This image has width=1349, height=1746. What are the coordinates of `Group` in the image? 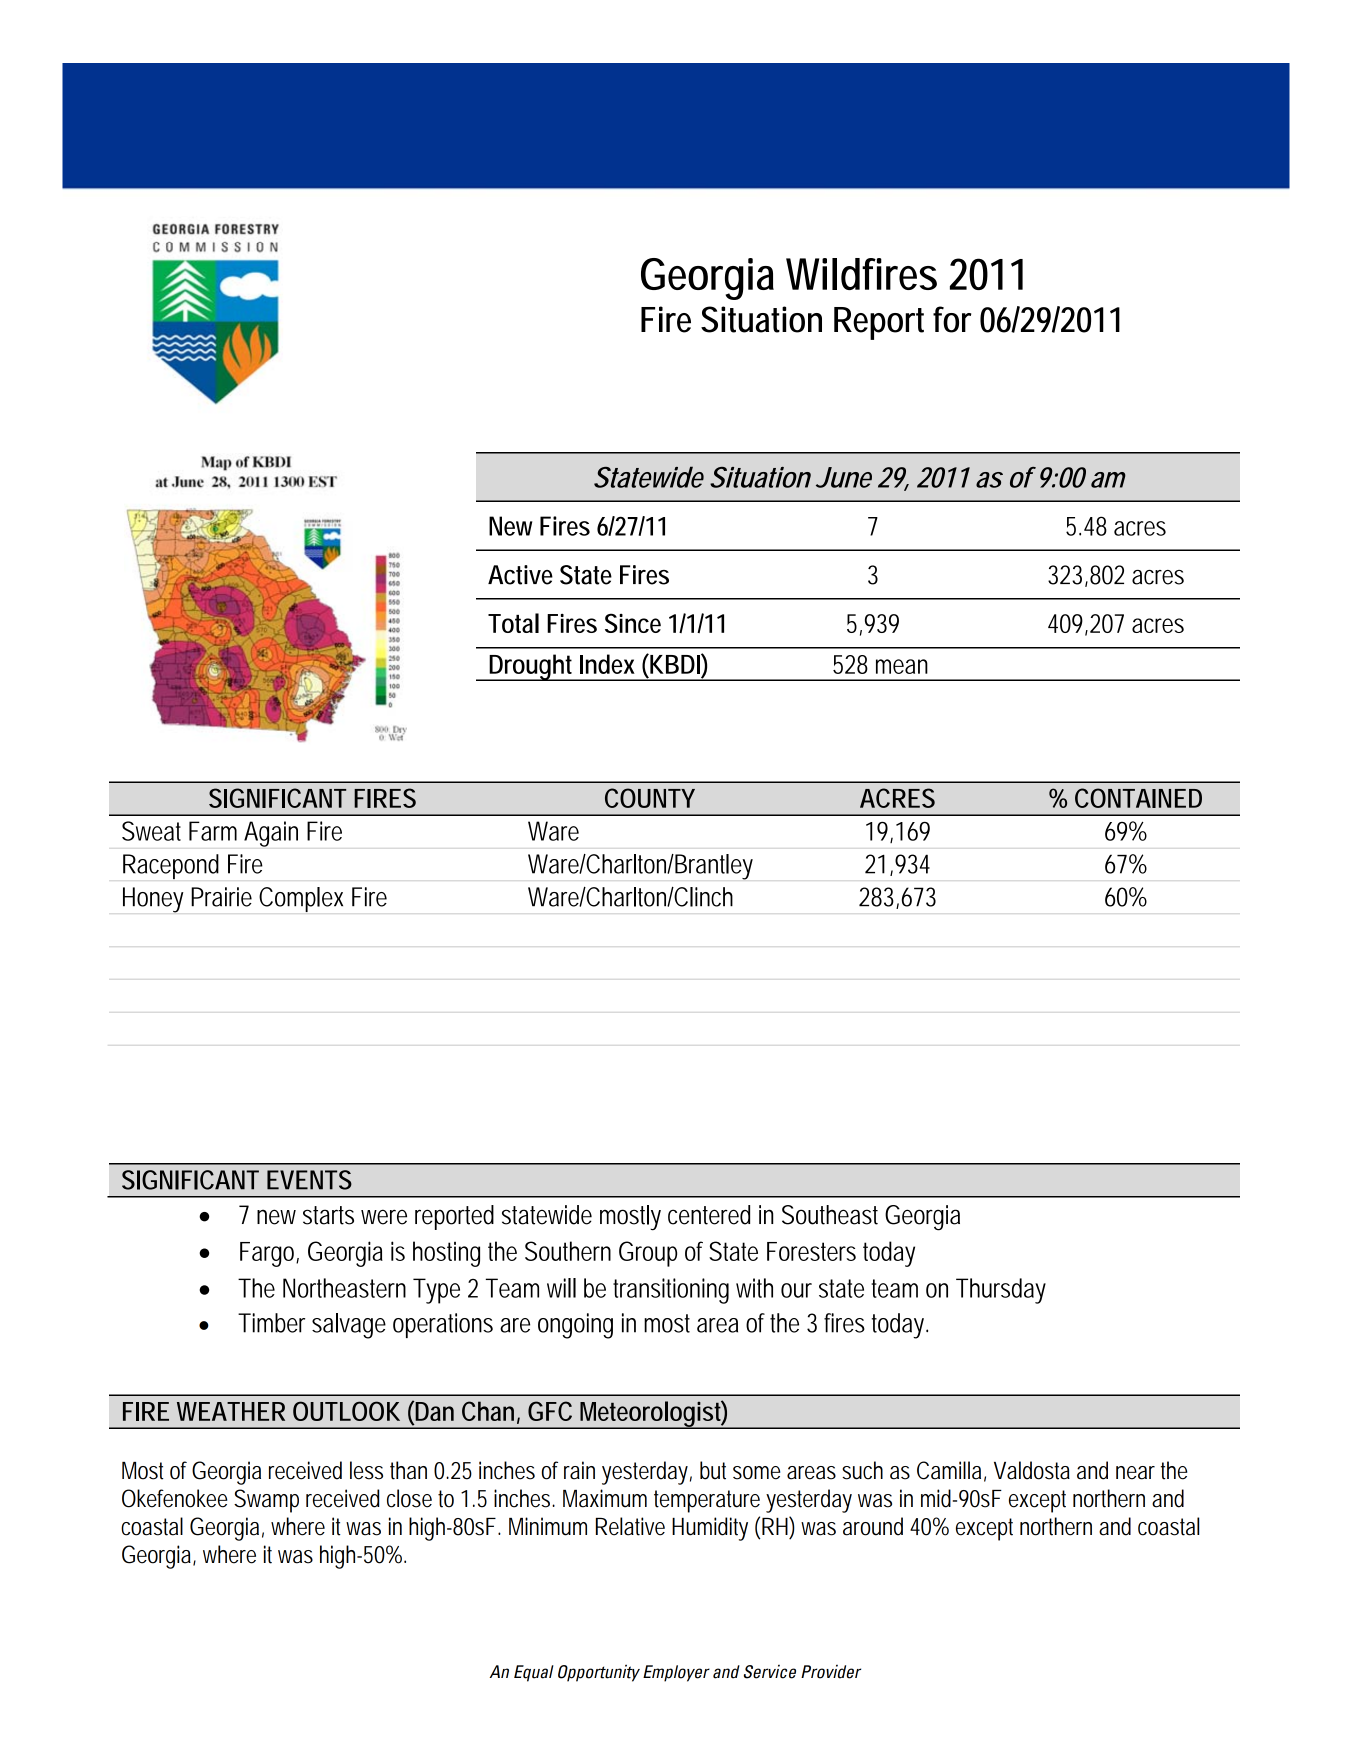 It's located at (648, 1254).
